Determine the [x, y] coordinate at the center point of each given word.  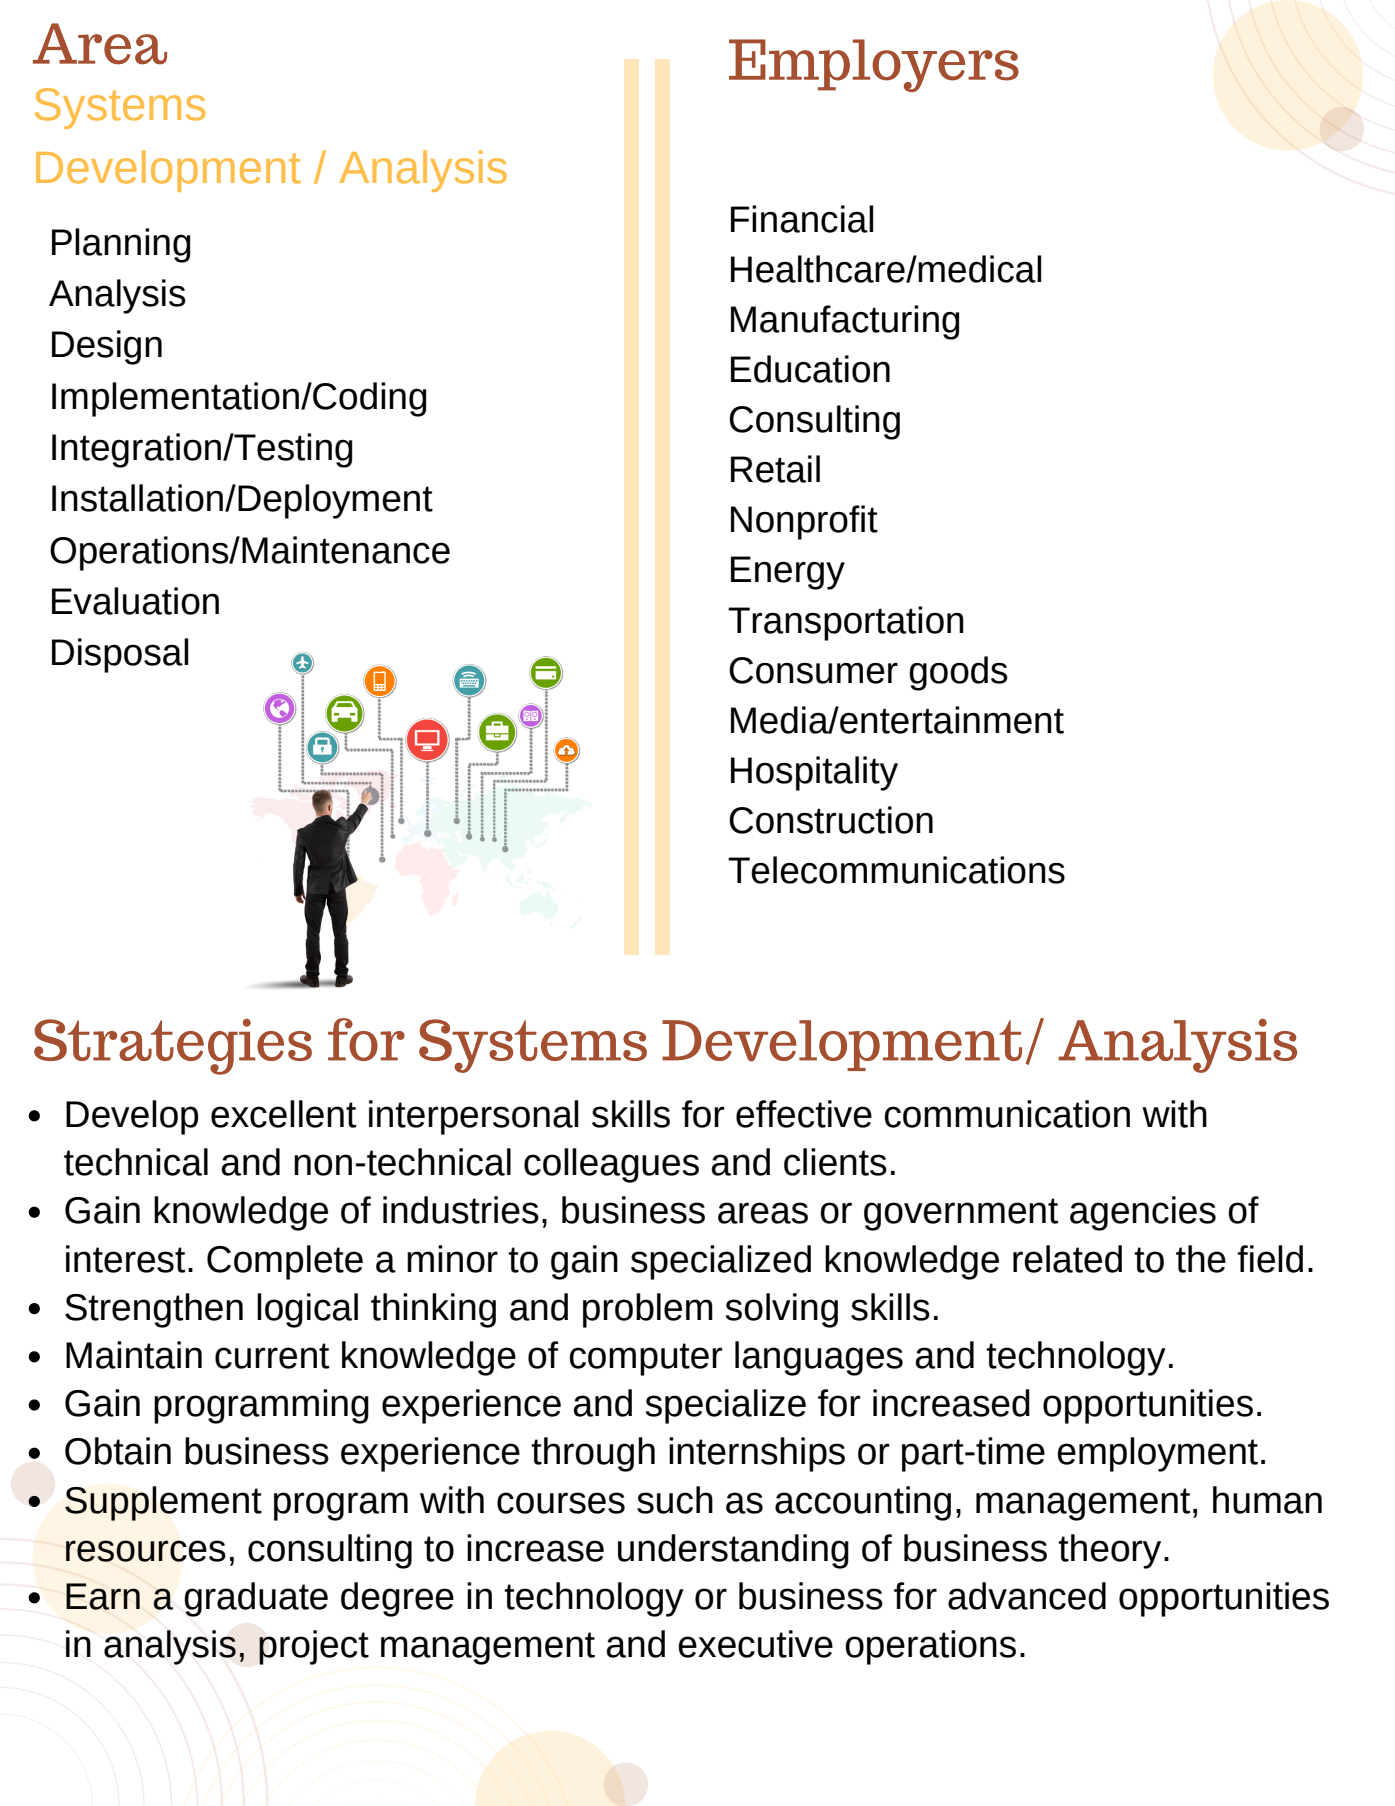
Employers [874, 65]
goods [958, 673]
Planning [121, 245]
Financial [802, 219]
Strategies [173, 1047]
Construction [831, 820]
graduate [256, 1599]
